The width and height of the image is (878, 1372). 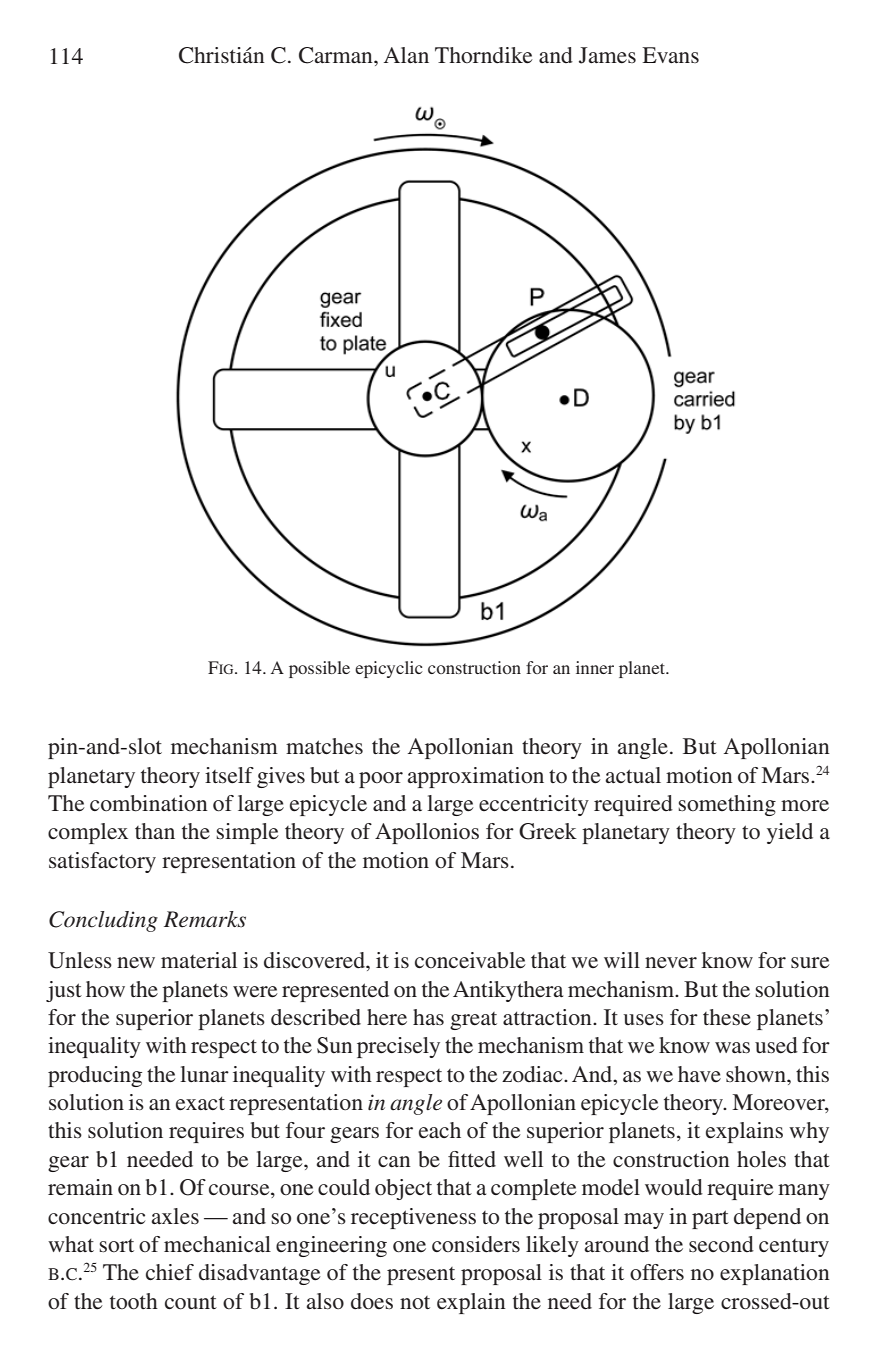 What do you see at coordinates (476, 777) in the image?
I see `approximation` at bounding box center [476, 777].
